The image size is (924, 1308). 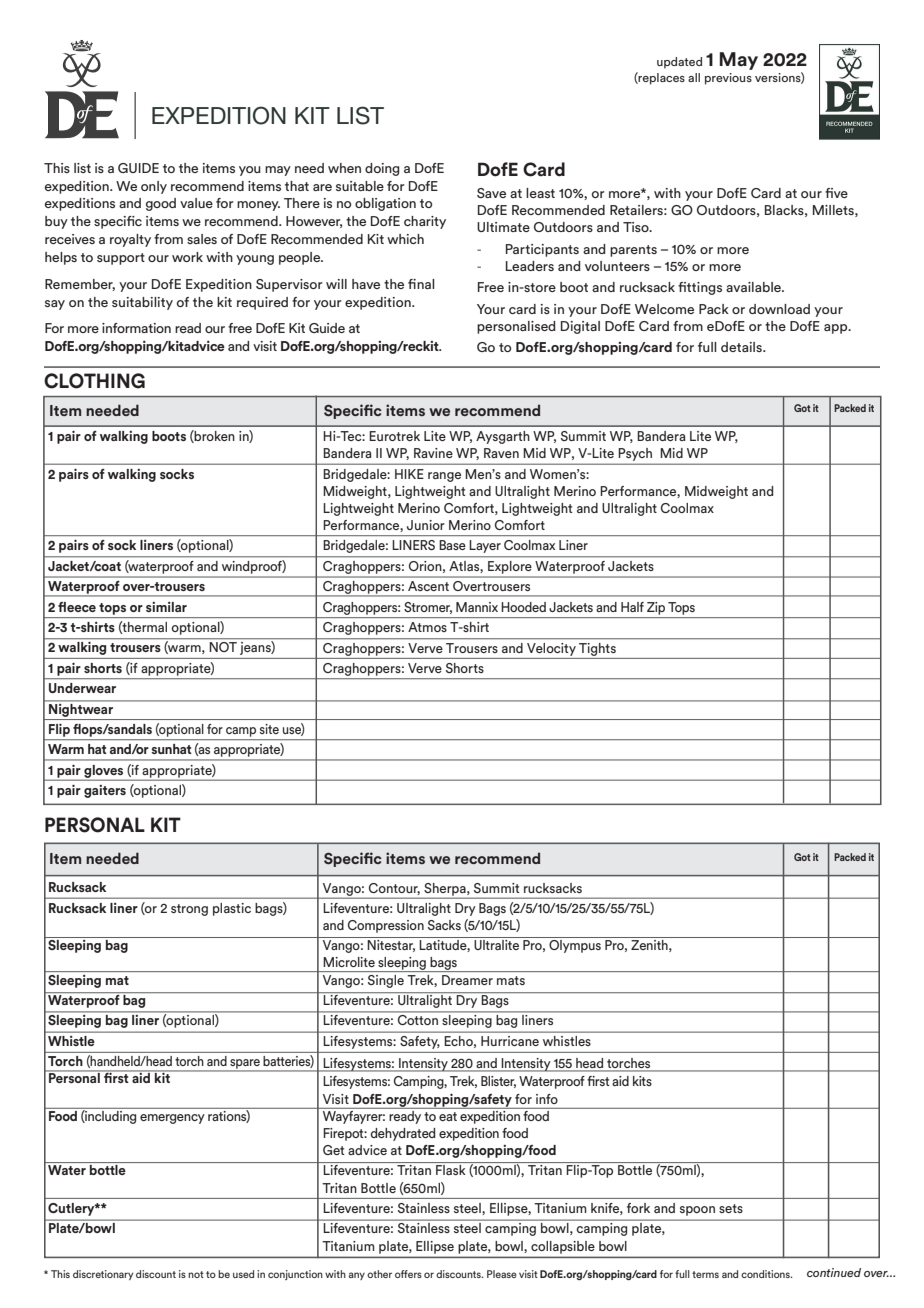 What do you see at coordinates (154, 187) in the screenshot?
I see `only` at bounding box center [154, 187].
